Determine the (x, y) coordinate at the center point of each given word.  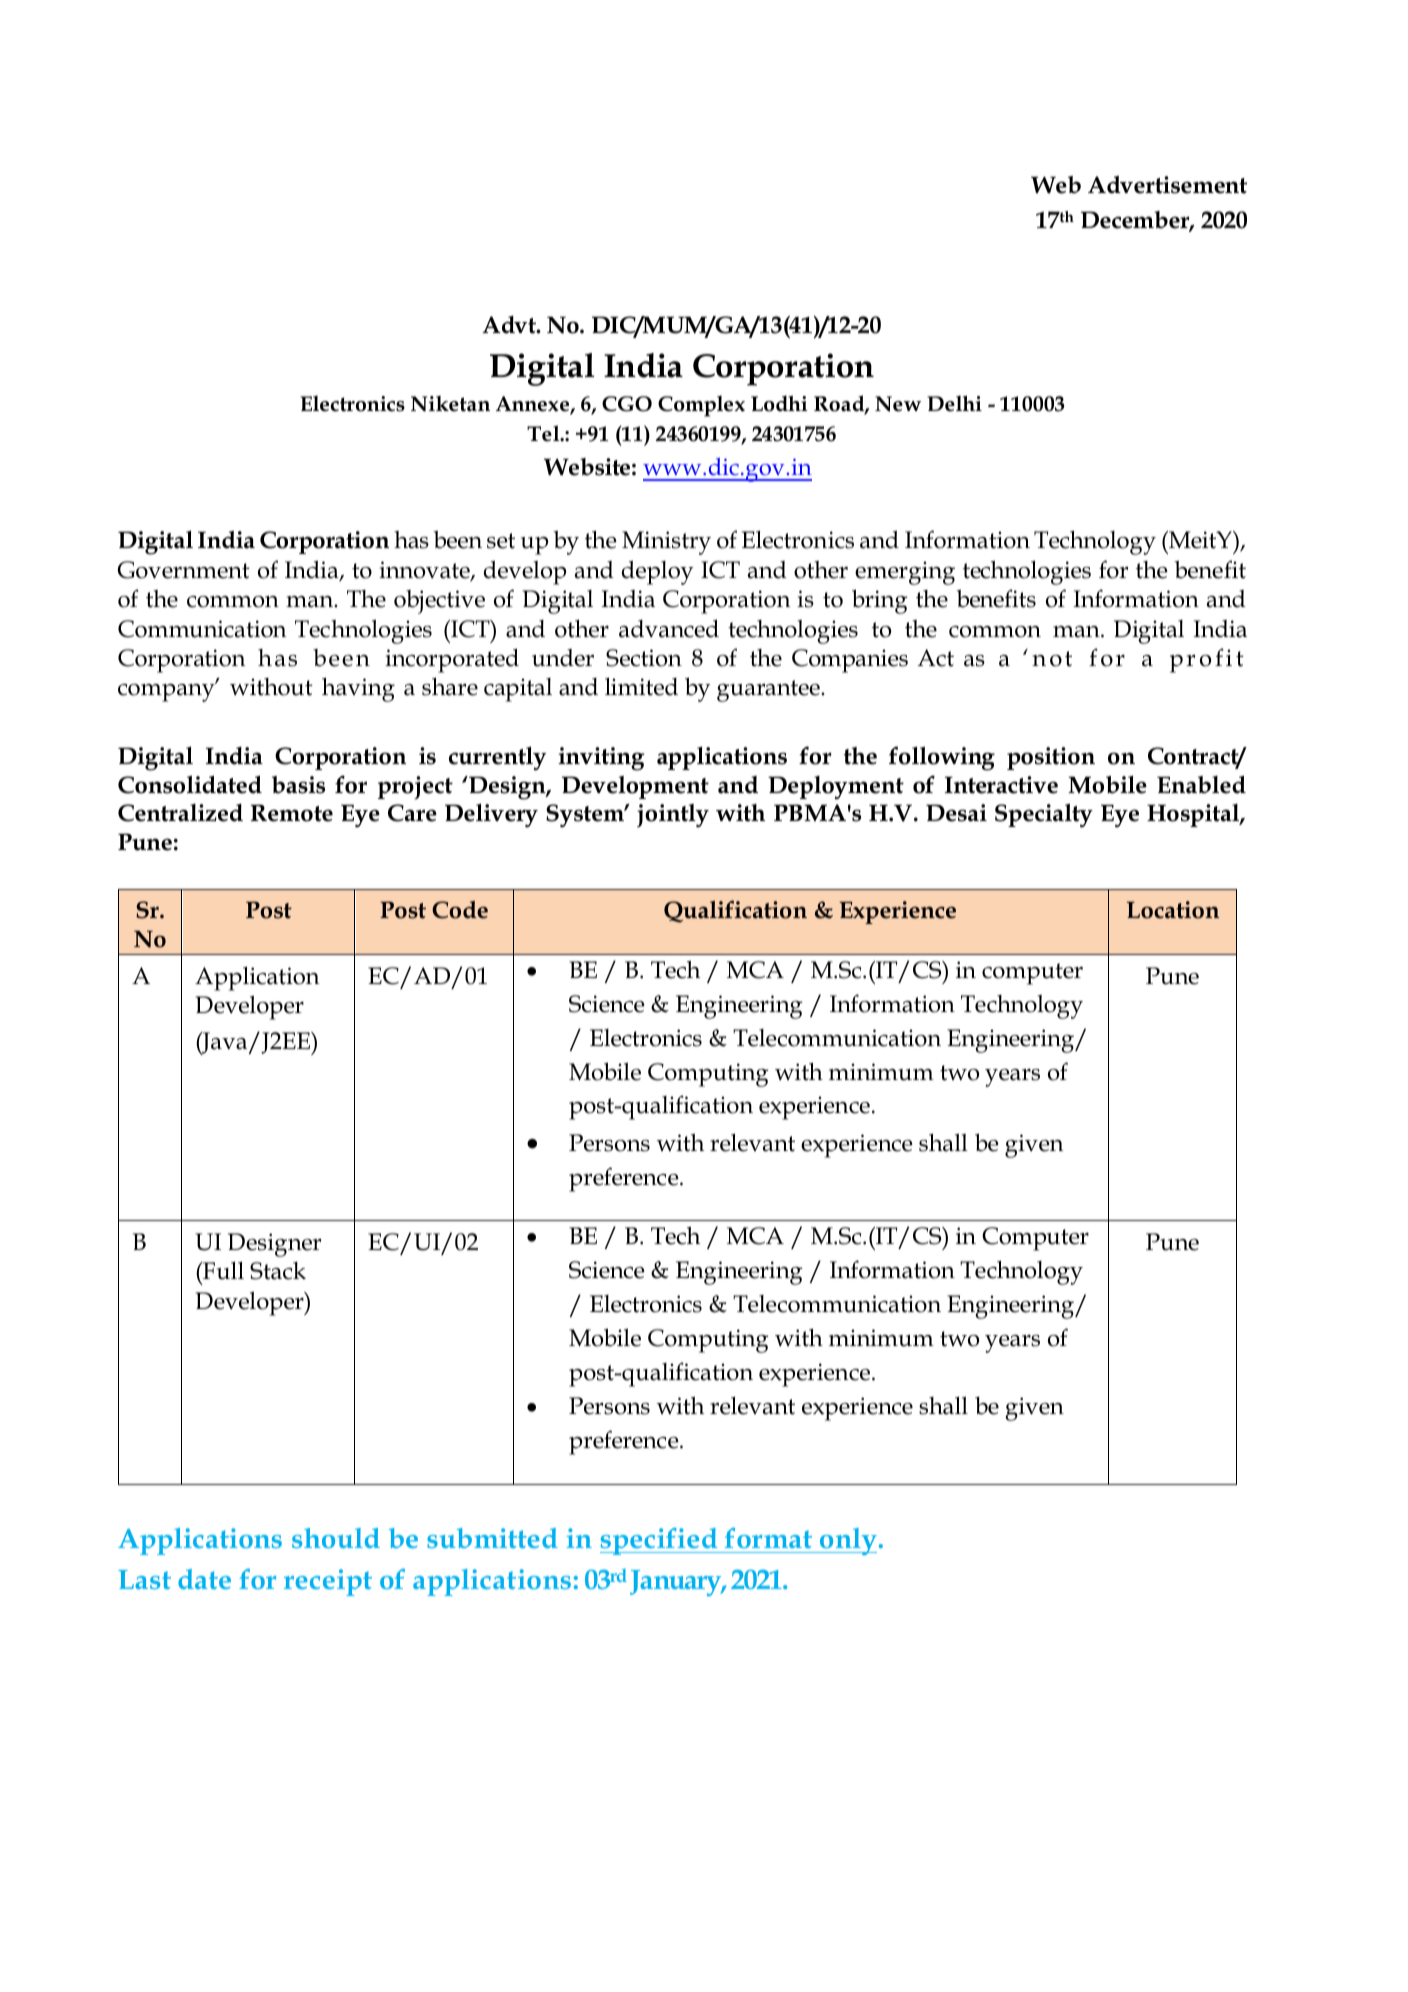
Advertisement (1167, 185)
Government (184, 570)
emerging (905, 573)
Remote (292, 813)
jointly (673, 815)
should (336, 1538)
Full (222, 1270)
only (847, 1541)
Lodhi (779, 403)
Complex (701, 406)
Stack (278, 1271)
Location (1173, 910)
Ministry (666, 543)
